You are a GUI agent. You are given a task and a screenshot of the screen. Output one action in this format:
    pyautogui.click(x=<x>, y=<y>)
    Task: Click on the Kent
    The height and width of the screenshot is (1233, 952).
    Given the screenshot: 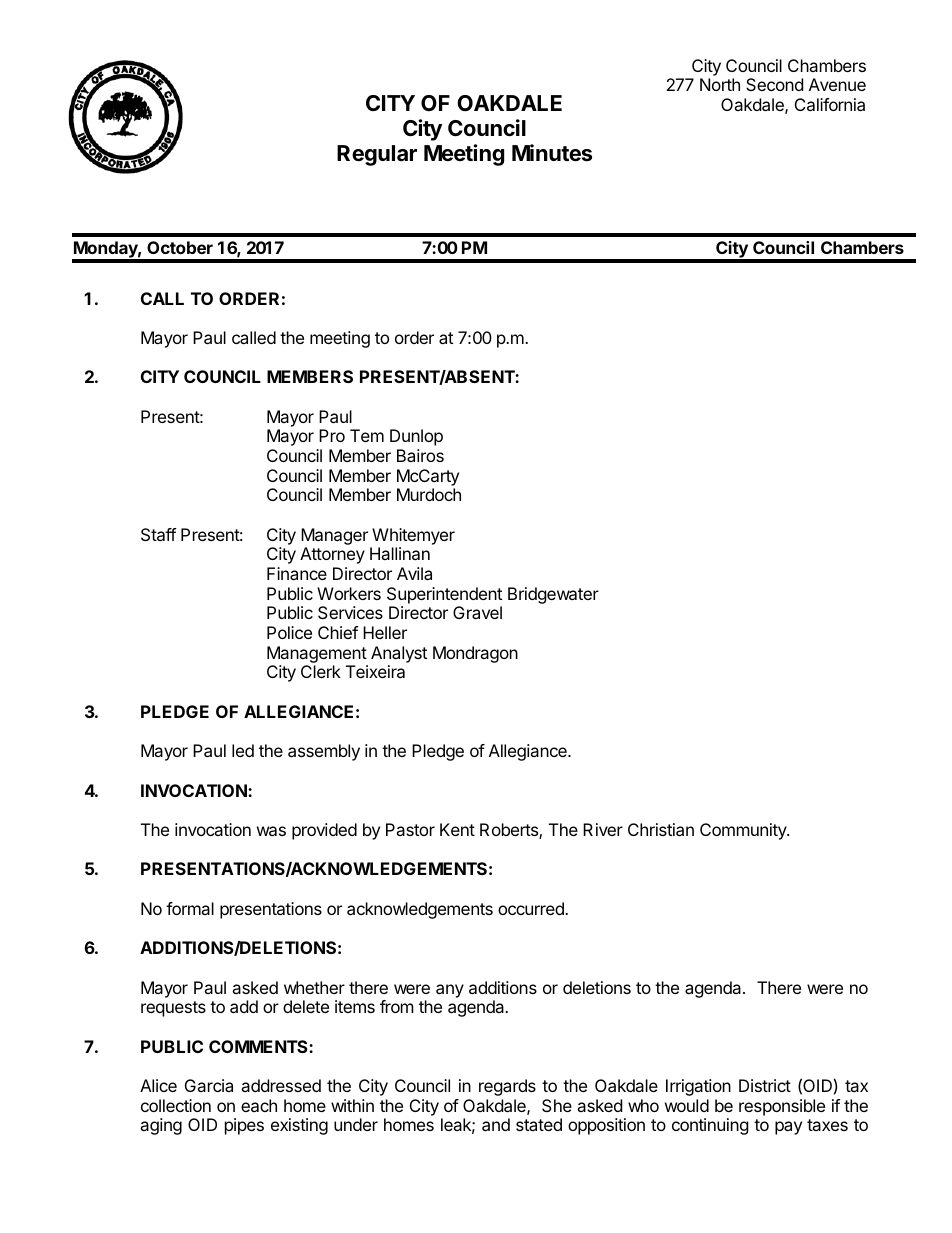 What is the action you would take?
    pyautogui.click(x=457, y=829)
